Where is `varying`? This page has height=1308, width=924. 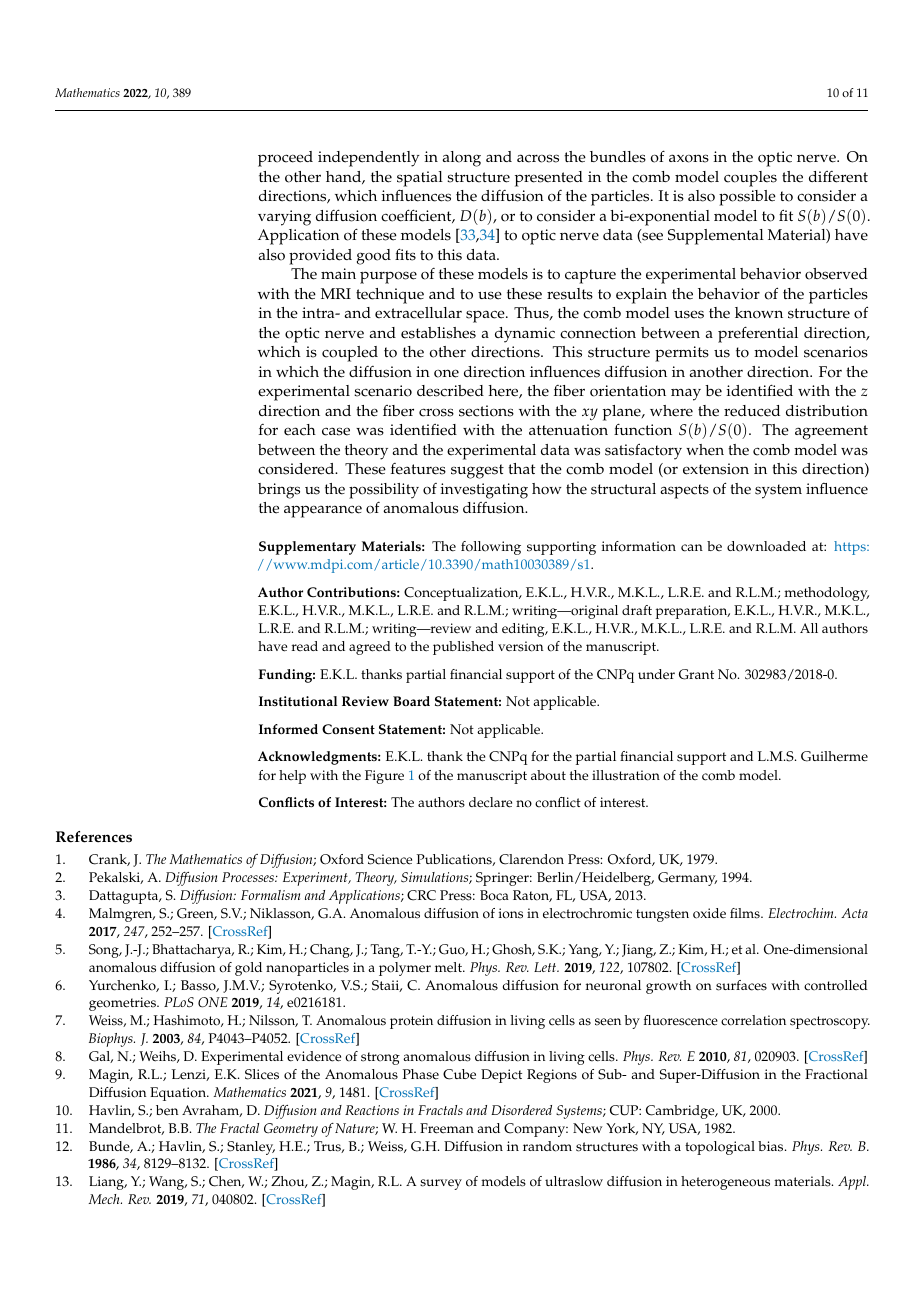
varying is located at coordinates (284, 218).
